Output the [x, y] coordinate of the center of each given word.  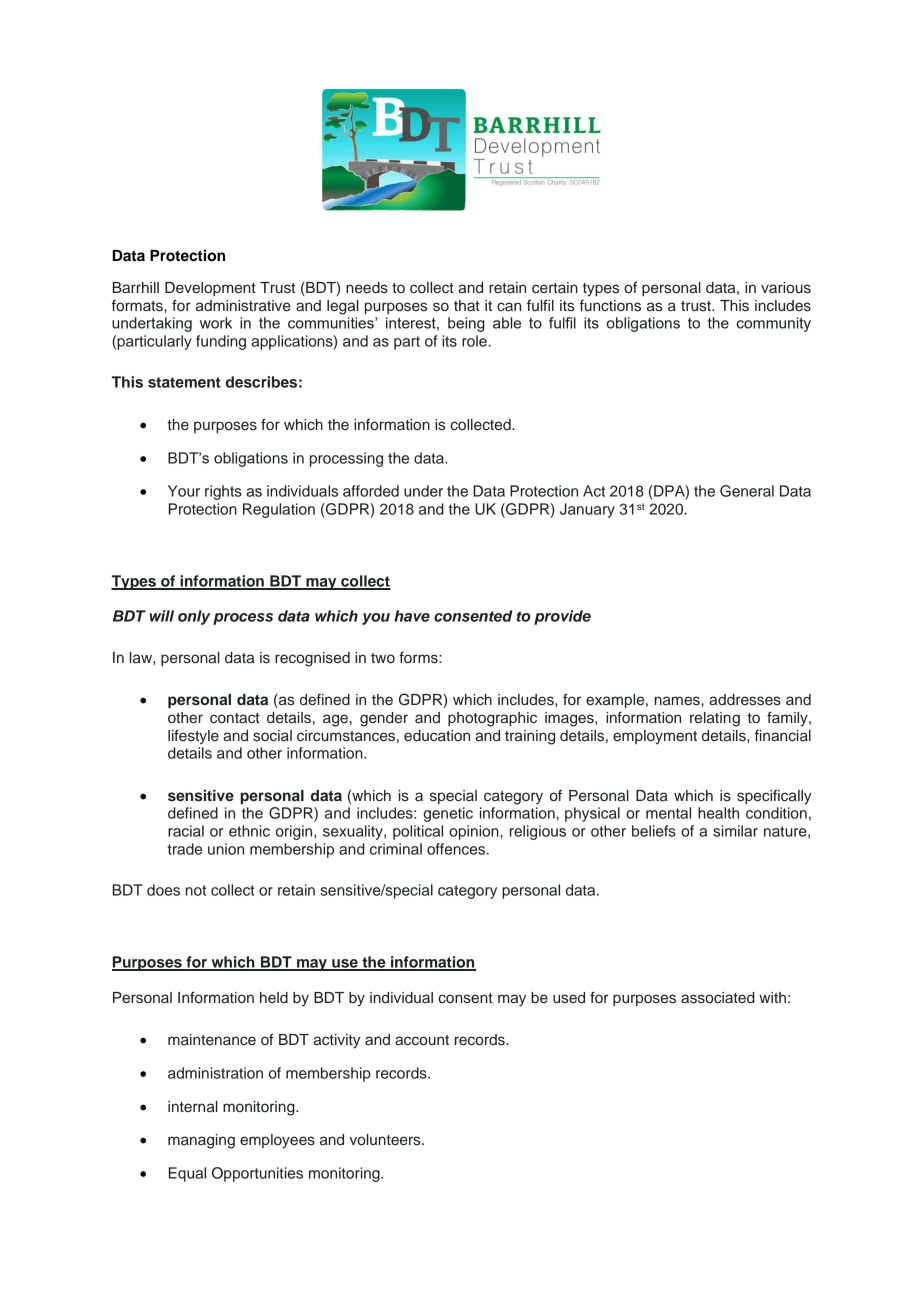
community [773, 324]
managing [201, 1141]
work [216, 323]
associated [718, 998]
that [467, 305]
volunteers [386, 1140]
